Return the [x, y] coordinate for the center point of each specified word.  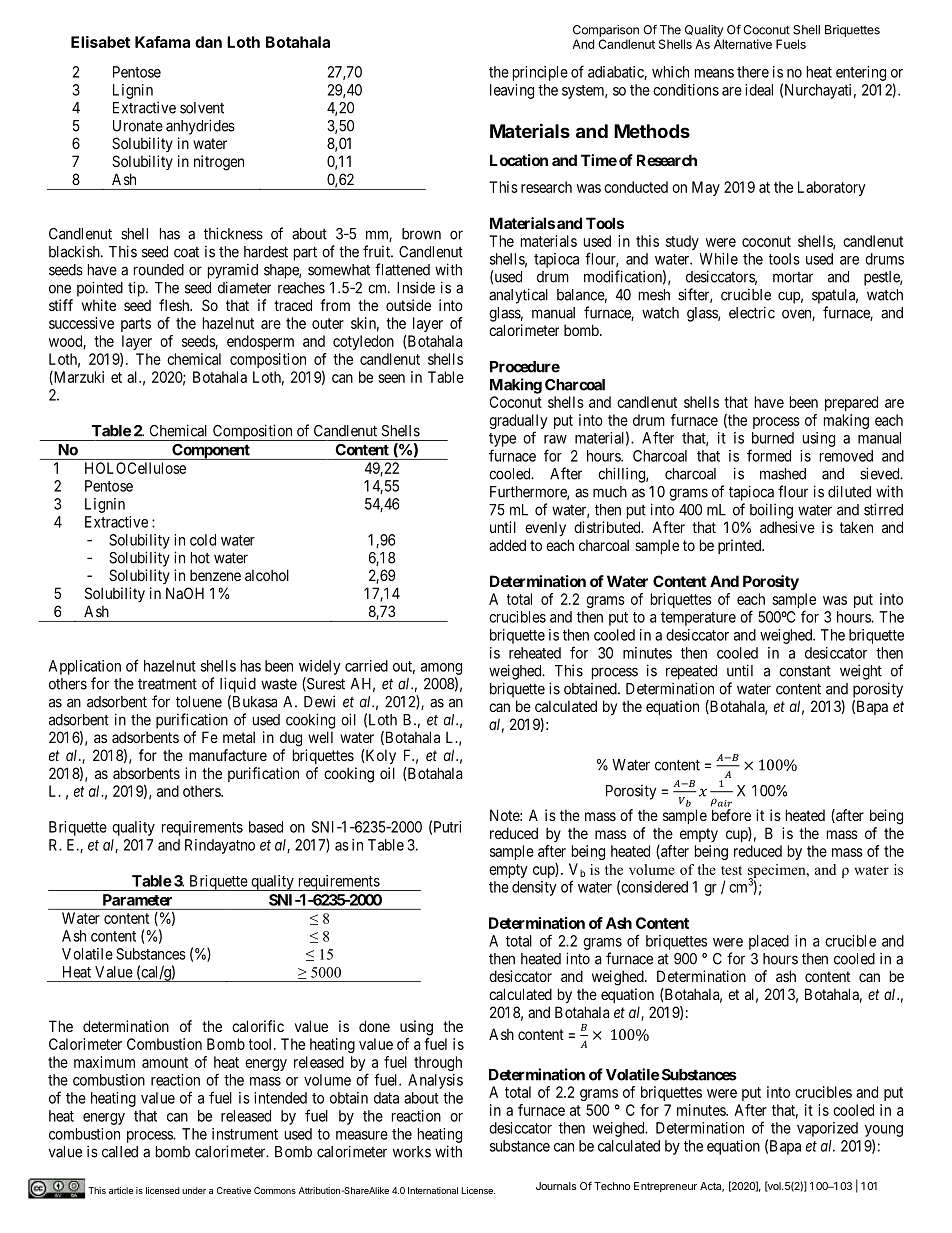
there [753, 72]
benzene [215, 575]
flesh [175, 305]
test [731, 870]
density [534, 888]
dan [208, 42]
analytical [518, 296]
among [441, 669]
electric [752, 312]
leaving [512, 91]
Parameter [137, 900]
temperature [698, 619]
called [120, 1152]
